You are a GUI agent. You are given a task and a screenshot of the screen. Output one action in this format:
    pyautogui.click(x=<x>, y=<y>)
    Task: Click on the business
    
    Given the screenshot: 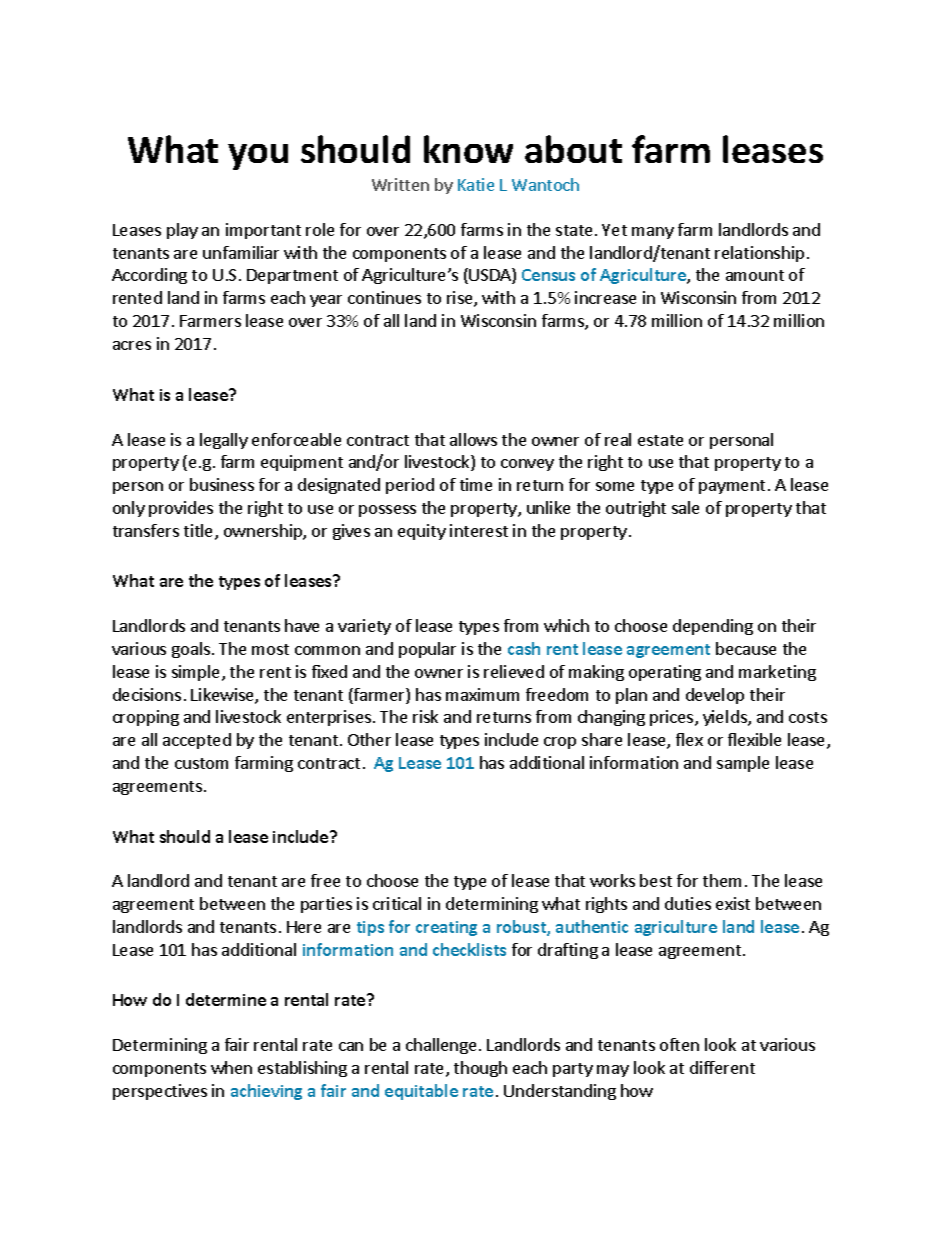 What is the action you would take?
    pyautogui.click(x=222, y=484)
